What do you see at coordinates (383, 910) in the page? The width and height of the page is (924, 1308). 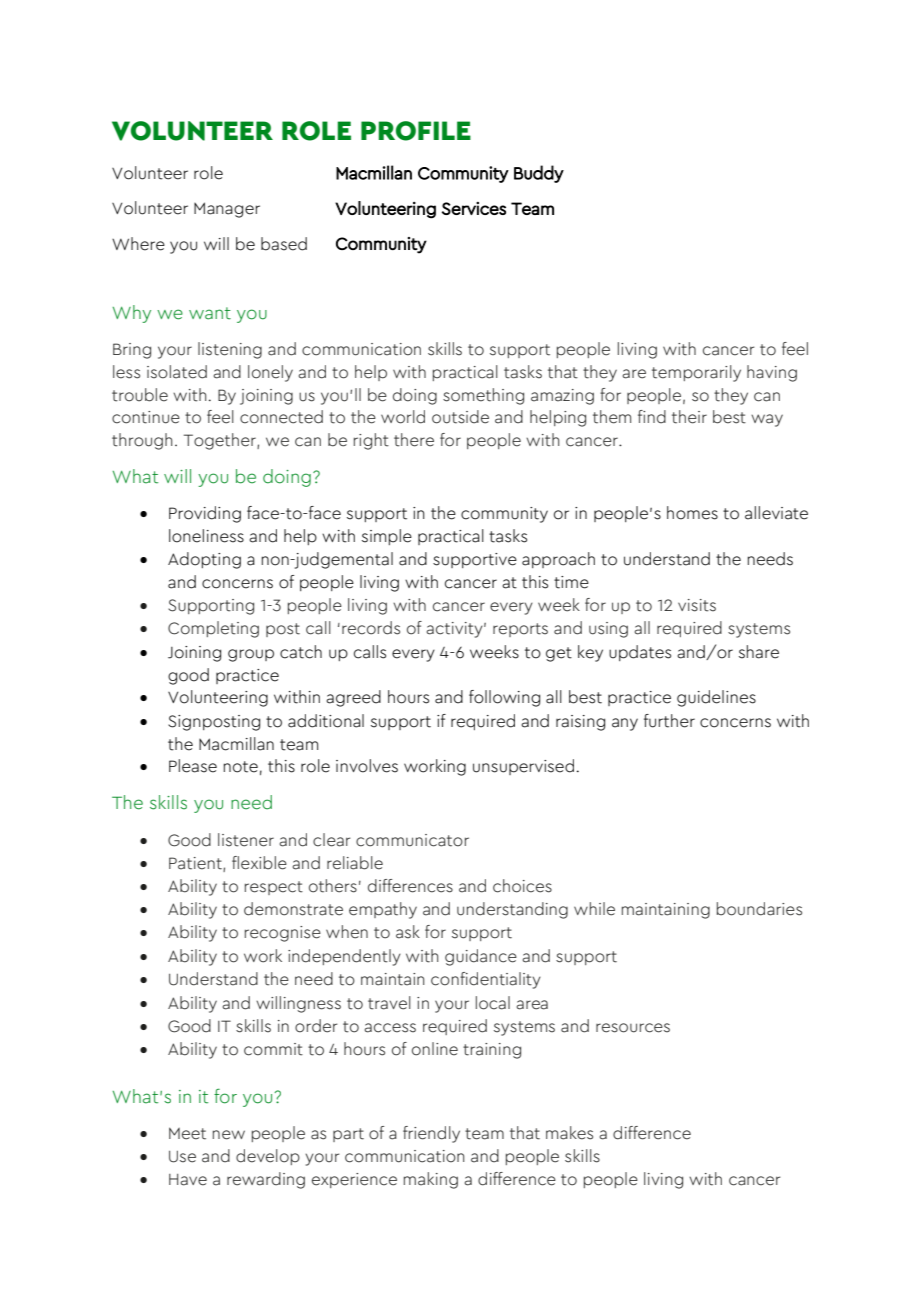 I see `empathy` at bounding box center [383, 910].
